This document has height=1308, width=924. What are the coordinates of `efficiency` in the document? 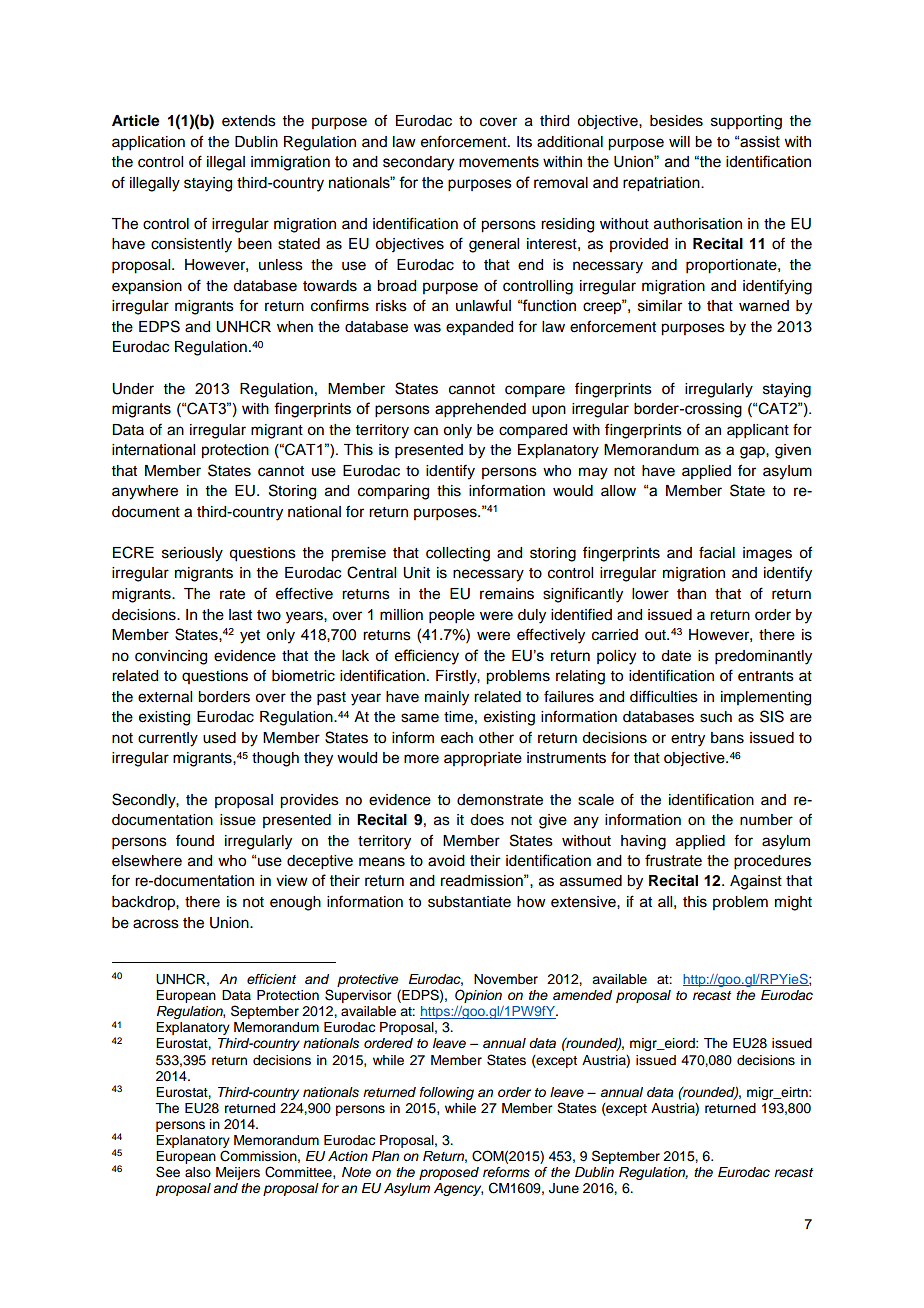 It's located at (427, 657).
